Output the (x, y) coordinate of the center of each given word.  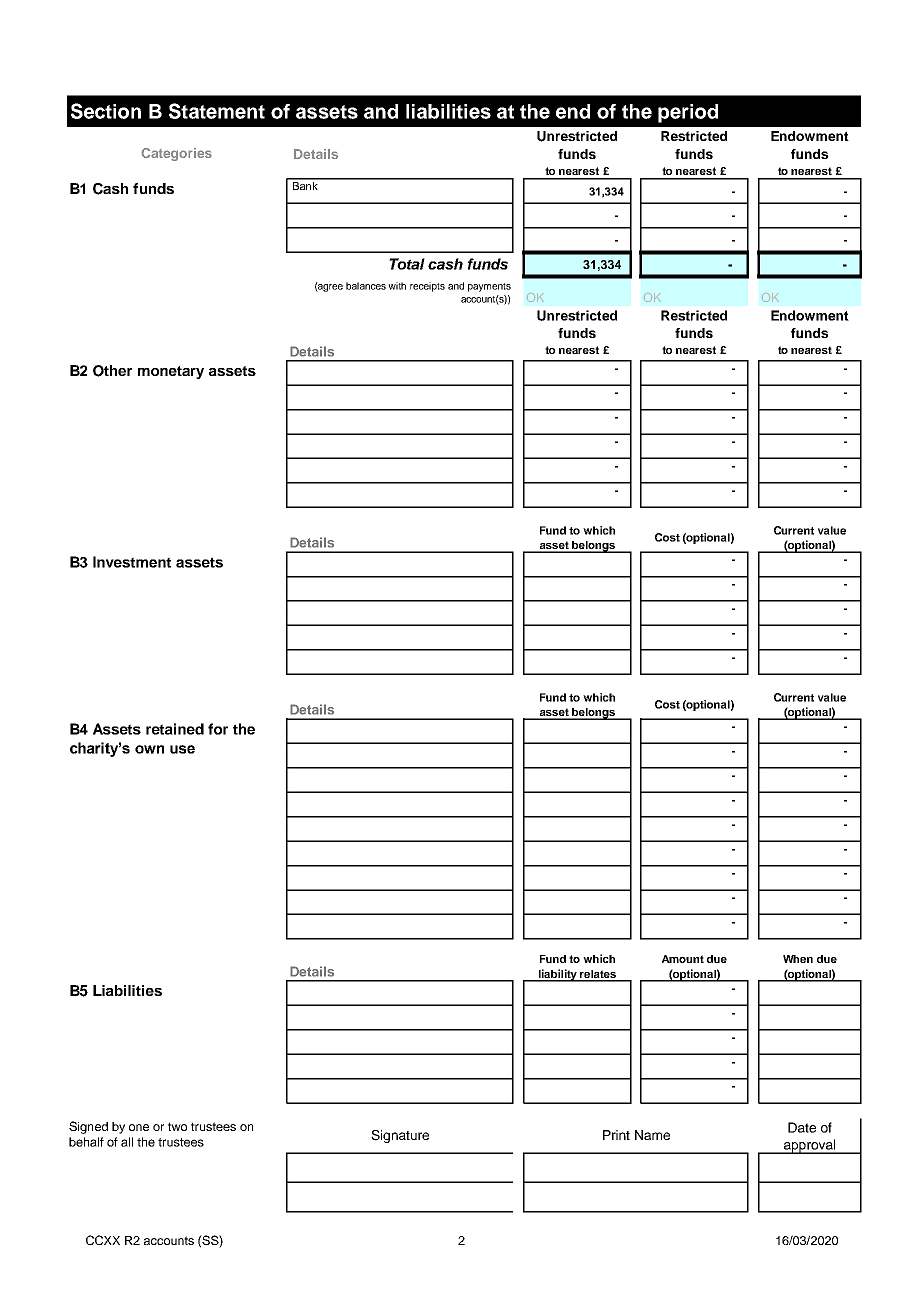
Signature (400, 1136)
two (177, 1126)
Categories (176, 154)
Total (407, 264)
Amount (683, 959)
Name (652, 1135)
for (218, 729)
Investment (132, 562)
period (688, 113)
